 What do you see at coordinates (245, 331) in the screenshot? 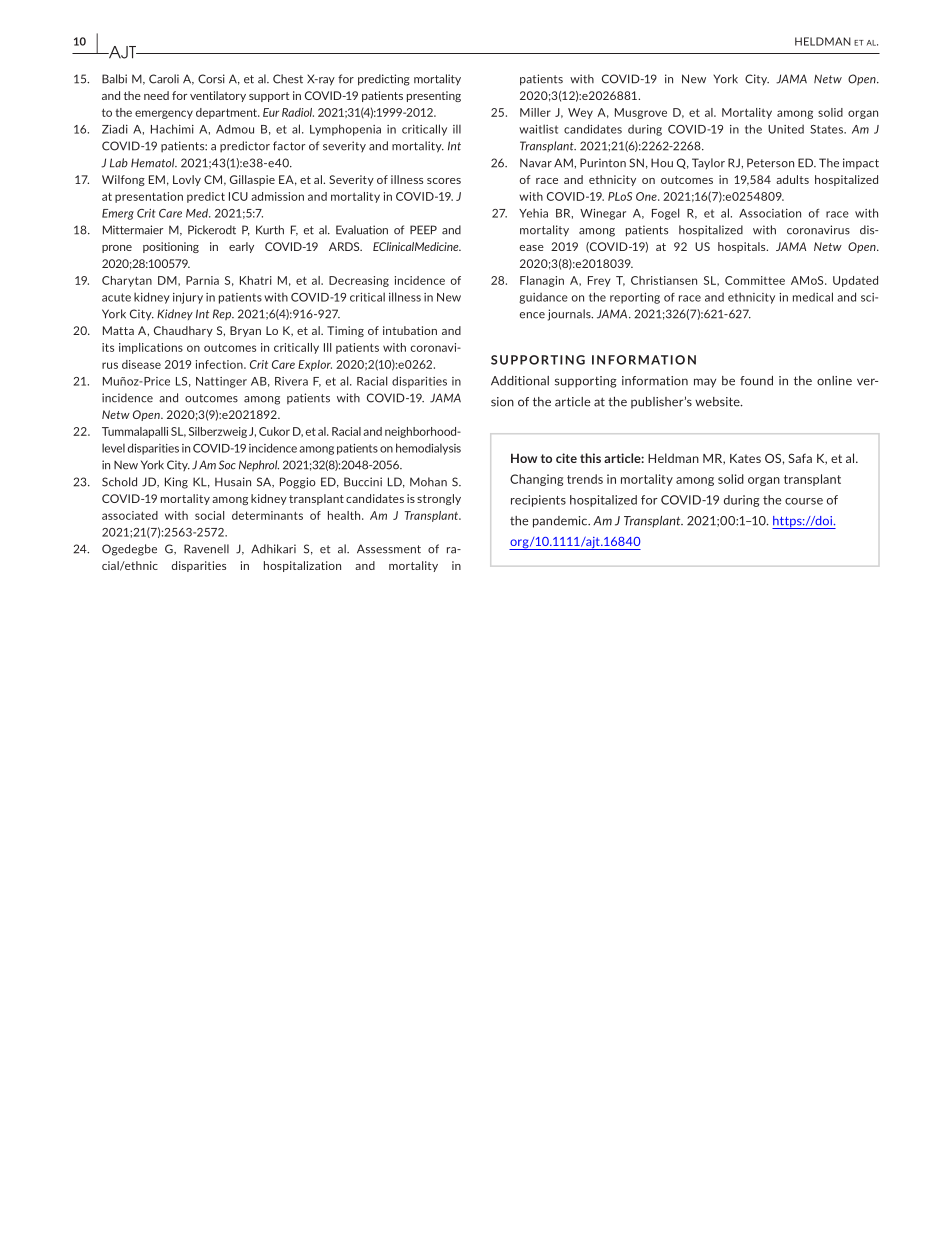
I see `Bryan` at bounding box center [245, 331].
